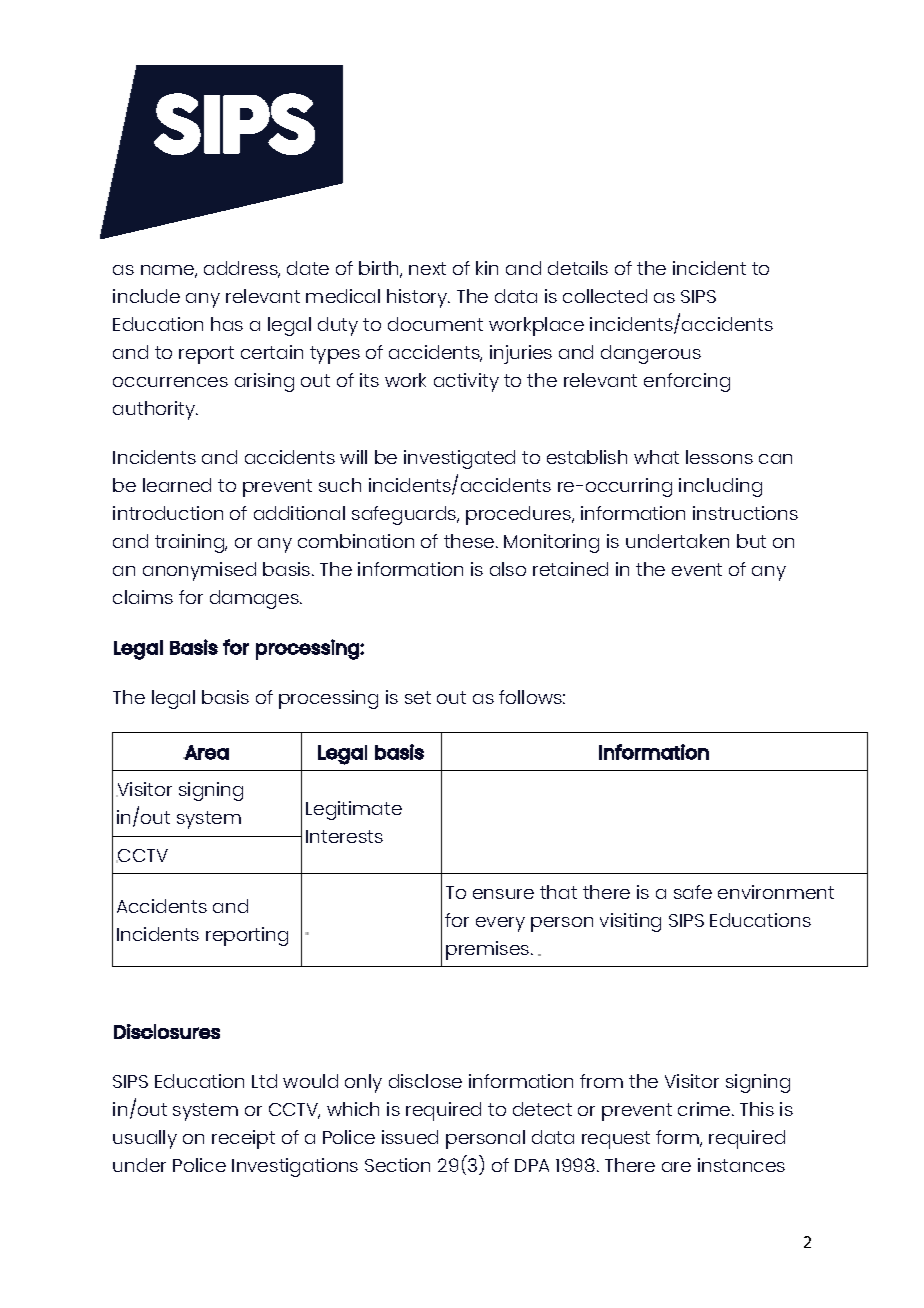 This screenshot has width=924, height=1308. Describe the element at coordinates (570, 569) in the screenshot. I see `retained` at that location.
